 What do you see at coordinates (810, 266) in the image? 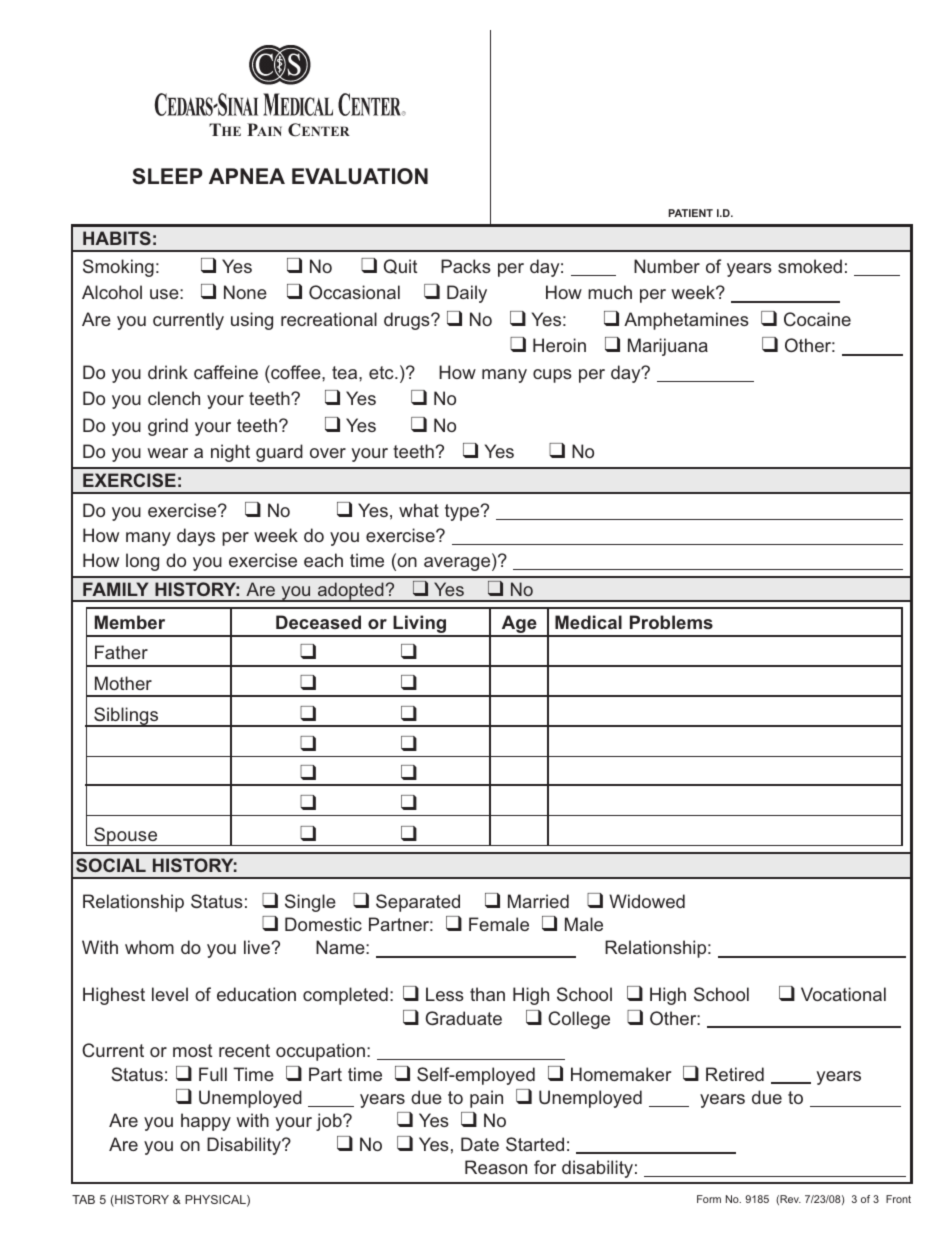
I see `smoked` at bounding box center [810, 266].
